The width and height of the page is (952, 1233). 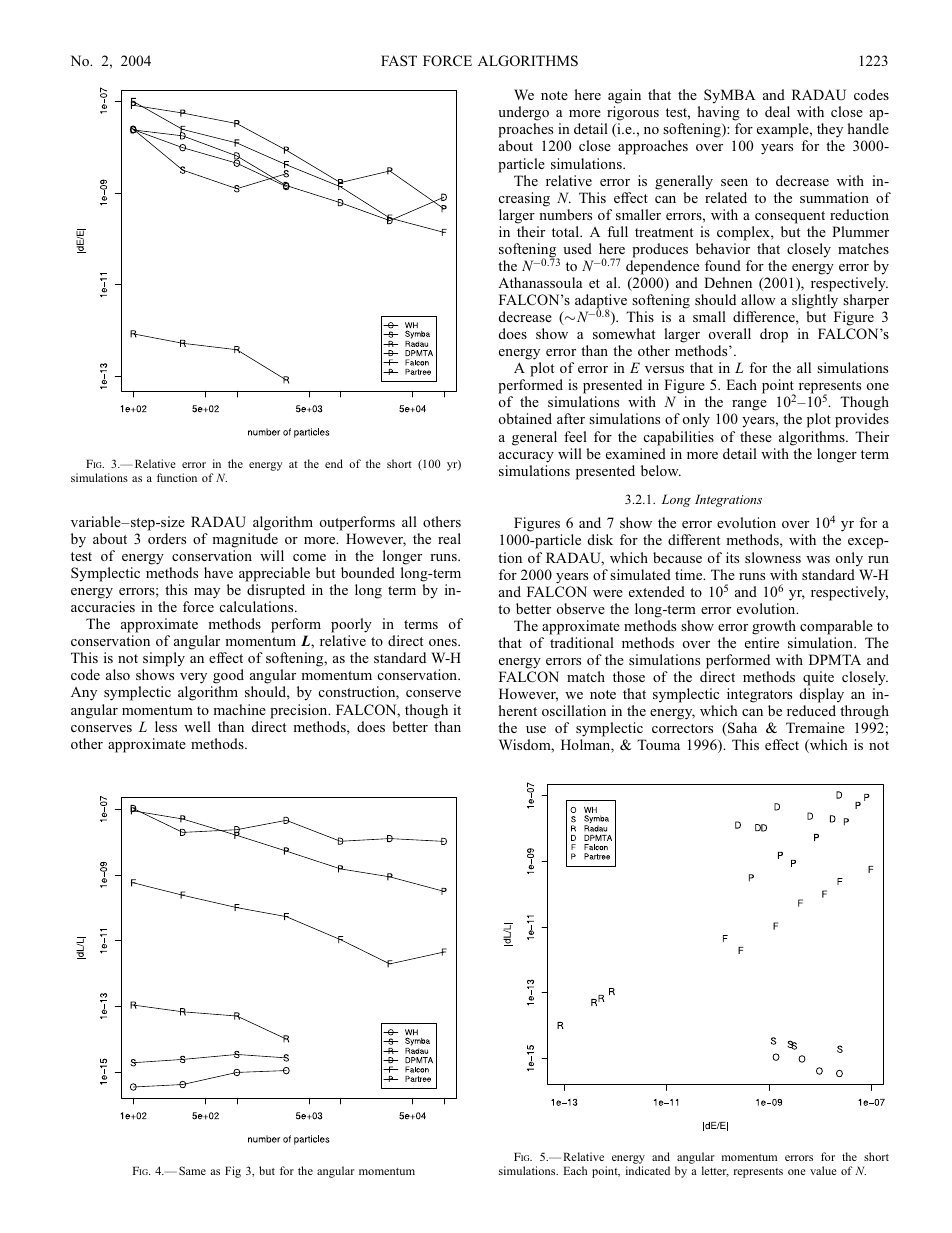 What do you see at coordinates (444, 642) in the page?
I see `ones` at bounding box center [444, 642].
